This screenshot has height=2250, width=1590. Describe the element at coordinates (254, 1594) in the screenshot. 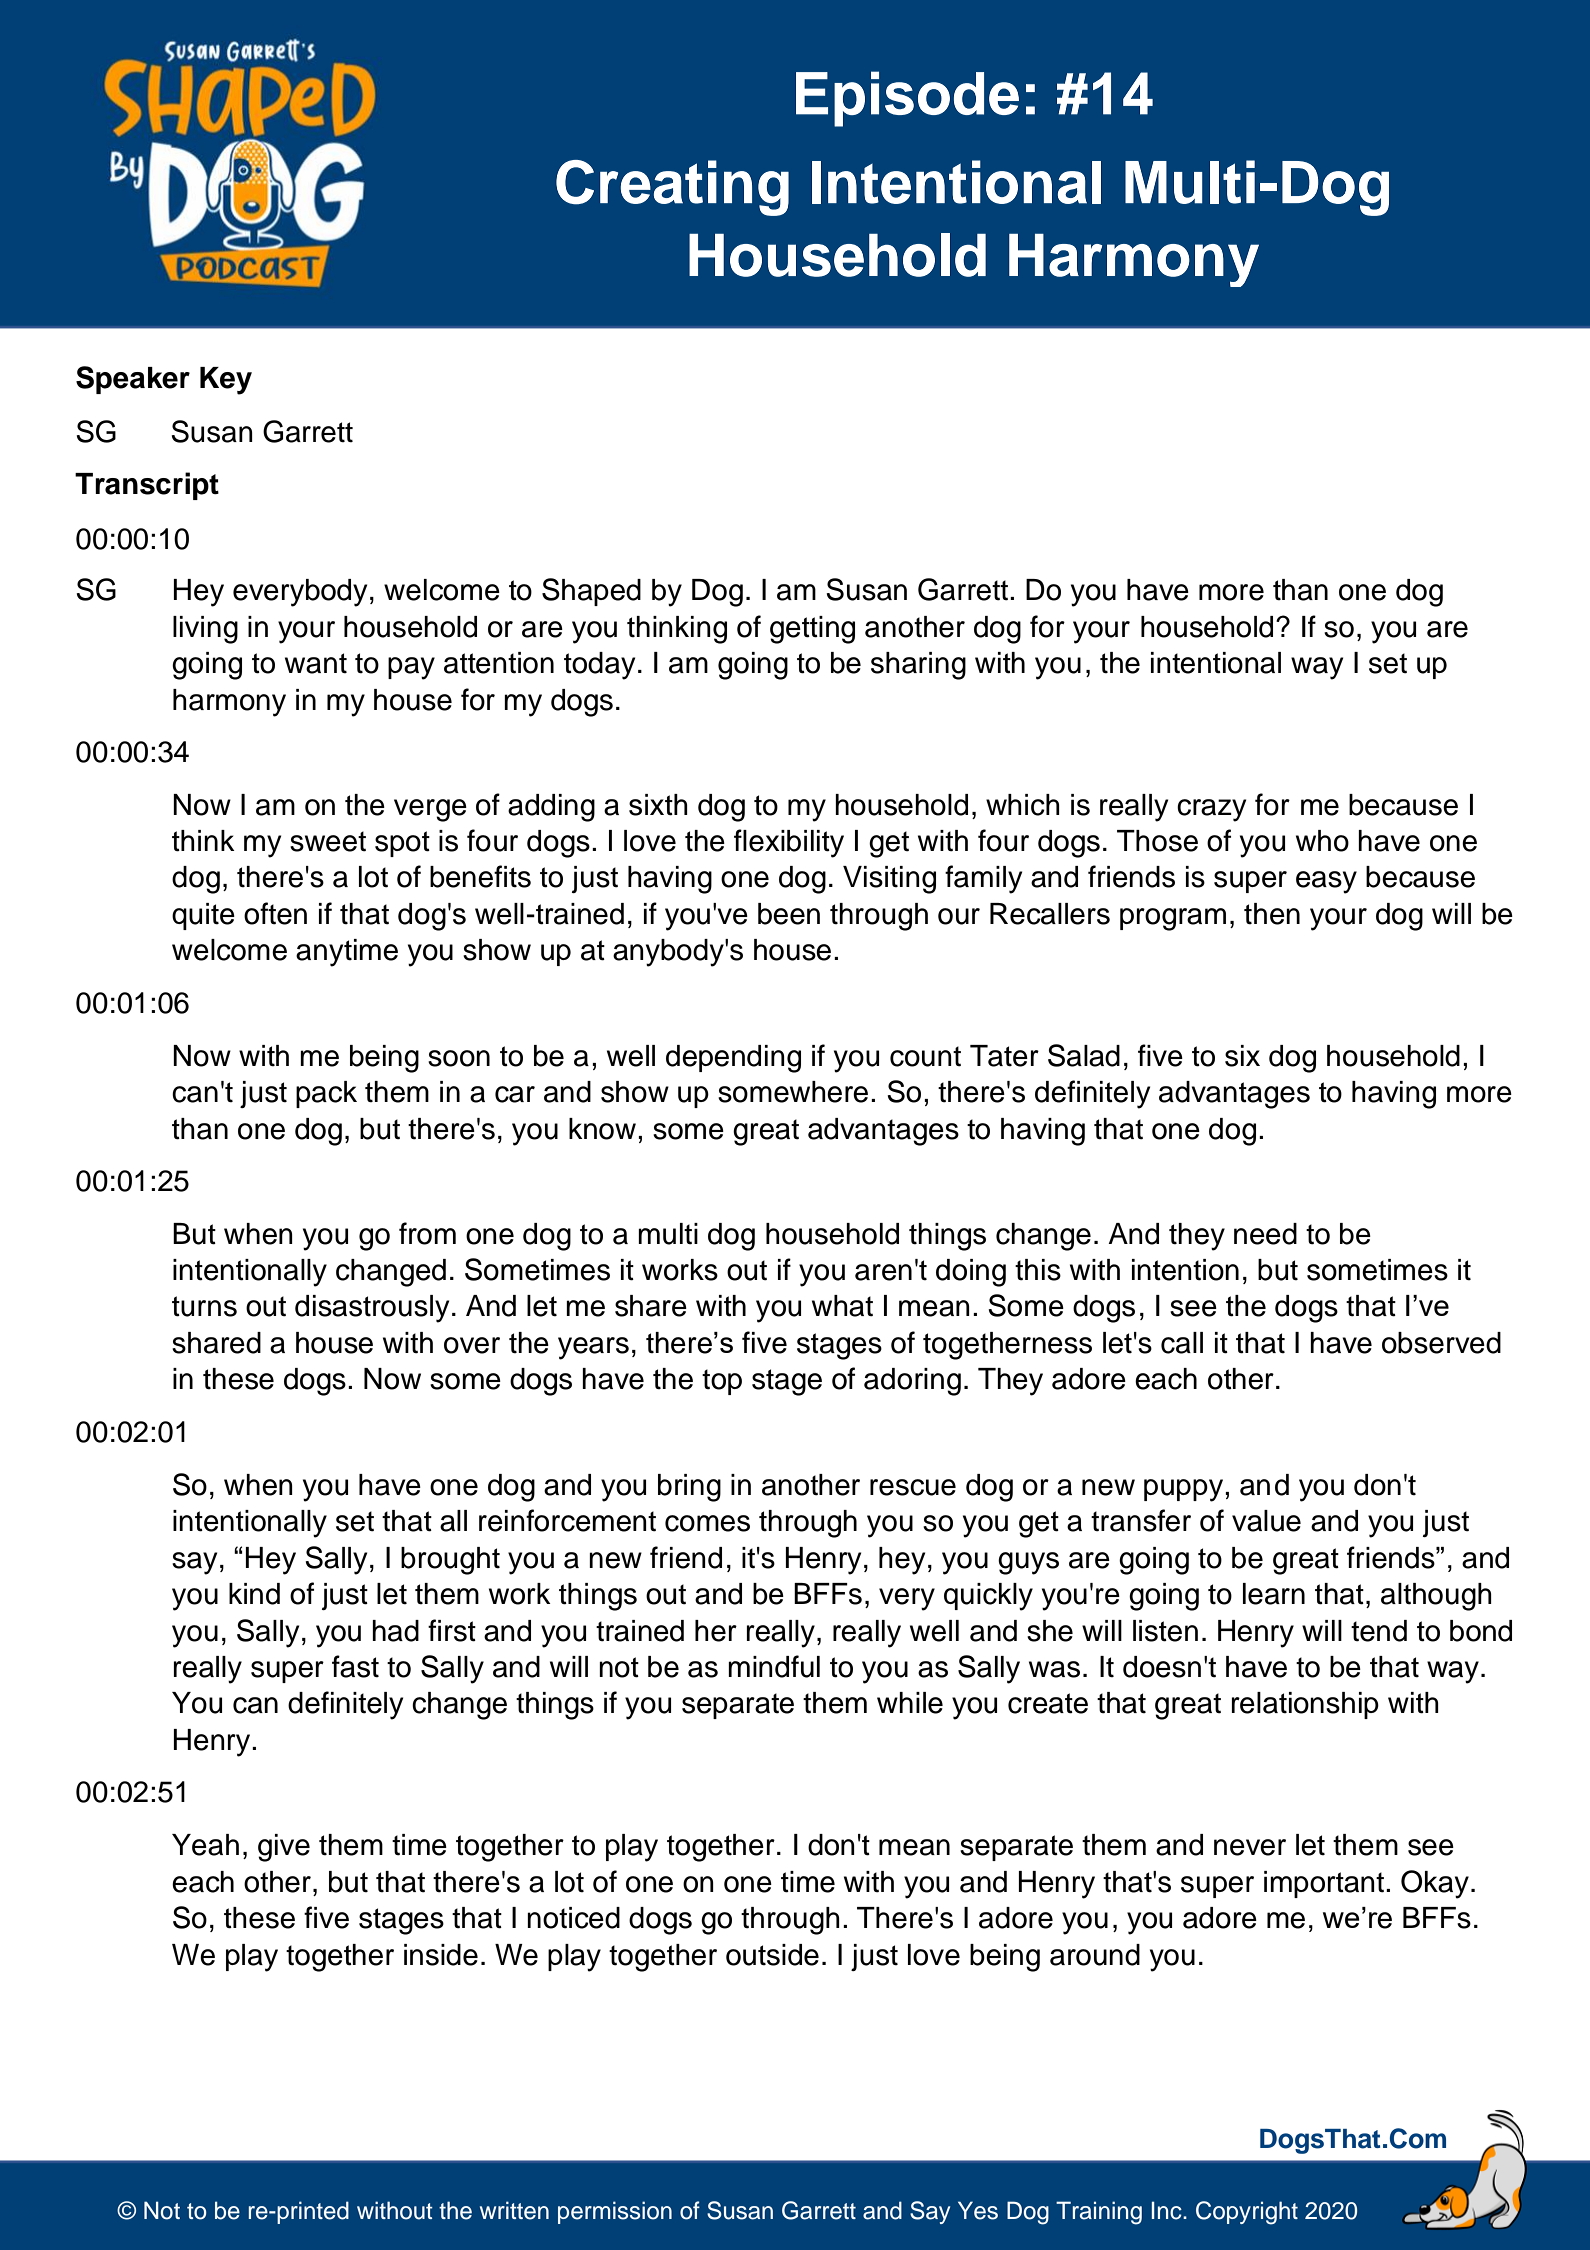

I see `kind` at that location.
